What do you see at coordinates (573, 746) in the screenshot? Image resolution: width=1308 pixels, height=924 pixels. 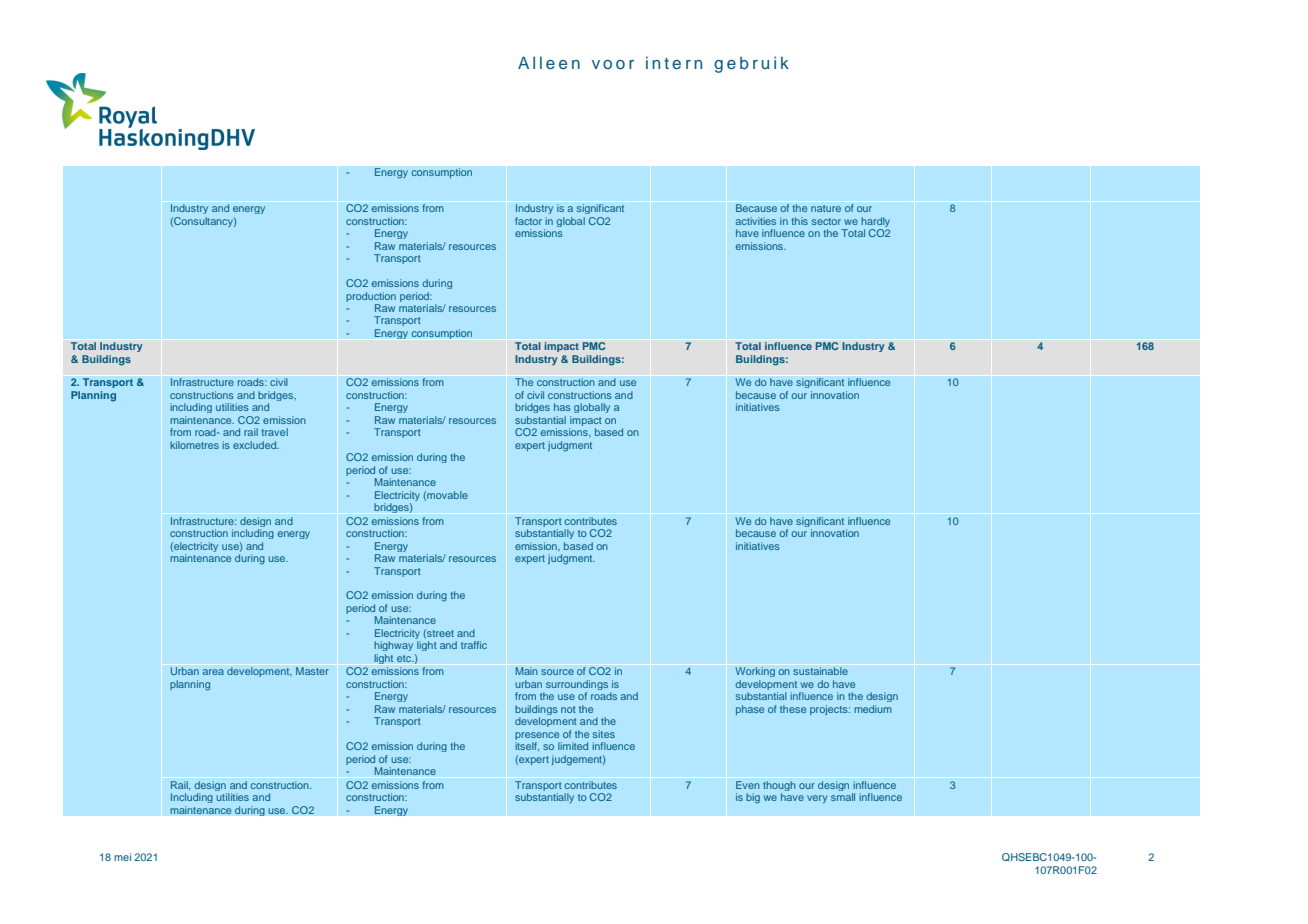 I see `limited` at bounding box center [573, 746].
